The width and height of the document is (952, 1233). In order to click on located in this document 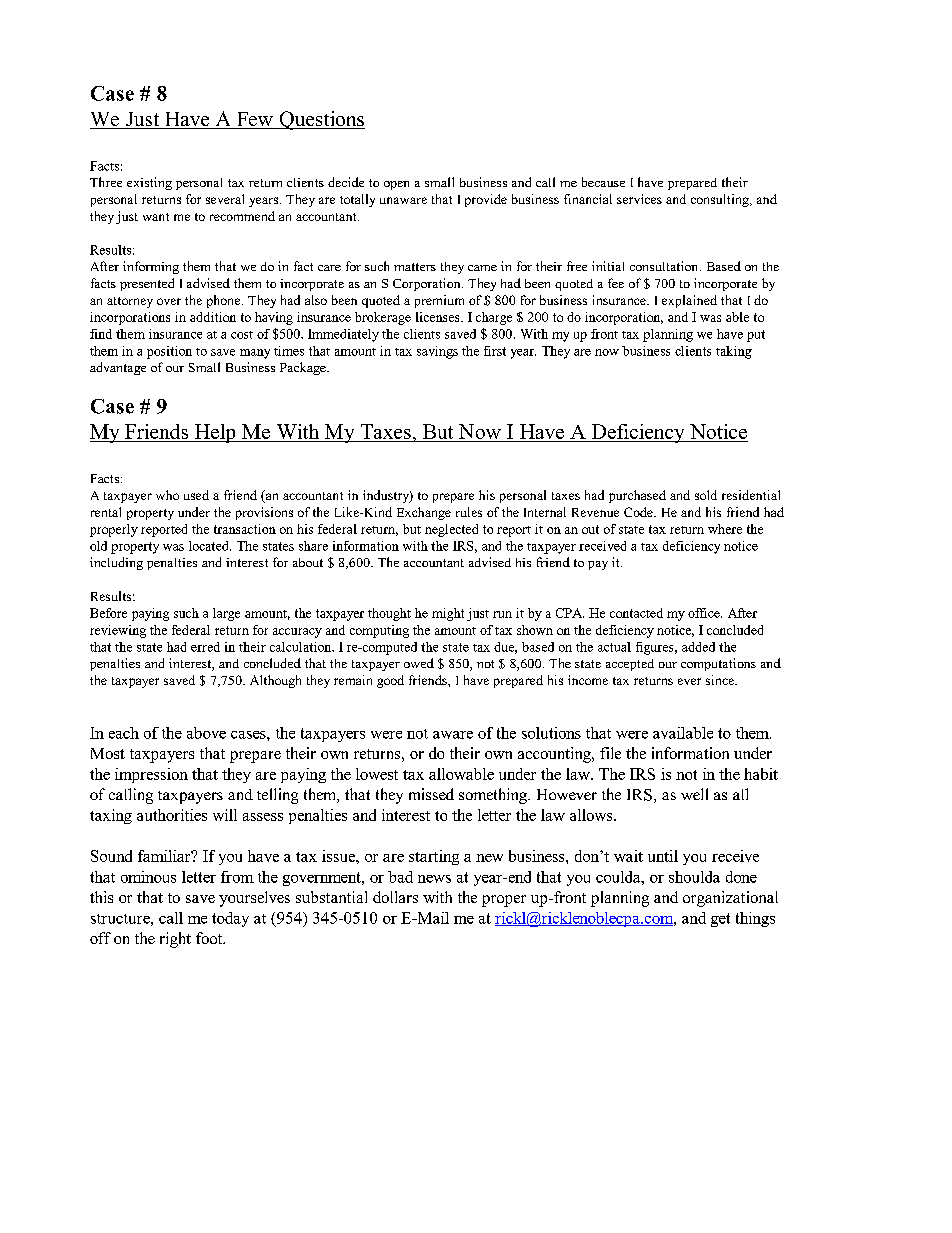, I will do `click(210, 546)`.
